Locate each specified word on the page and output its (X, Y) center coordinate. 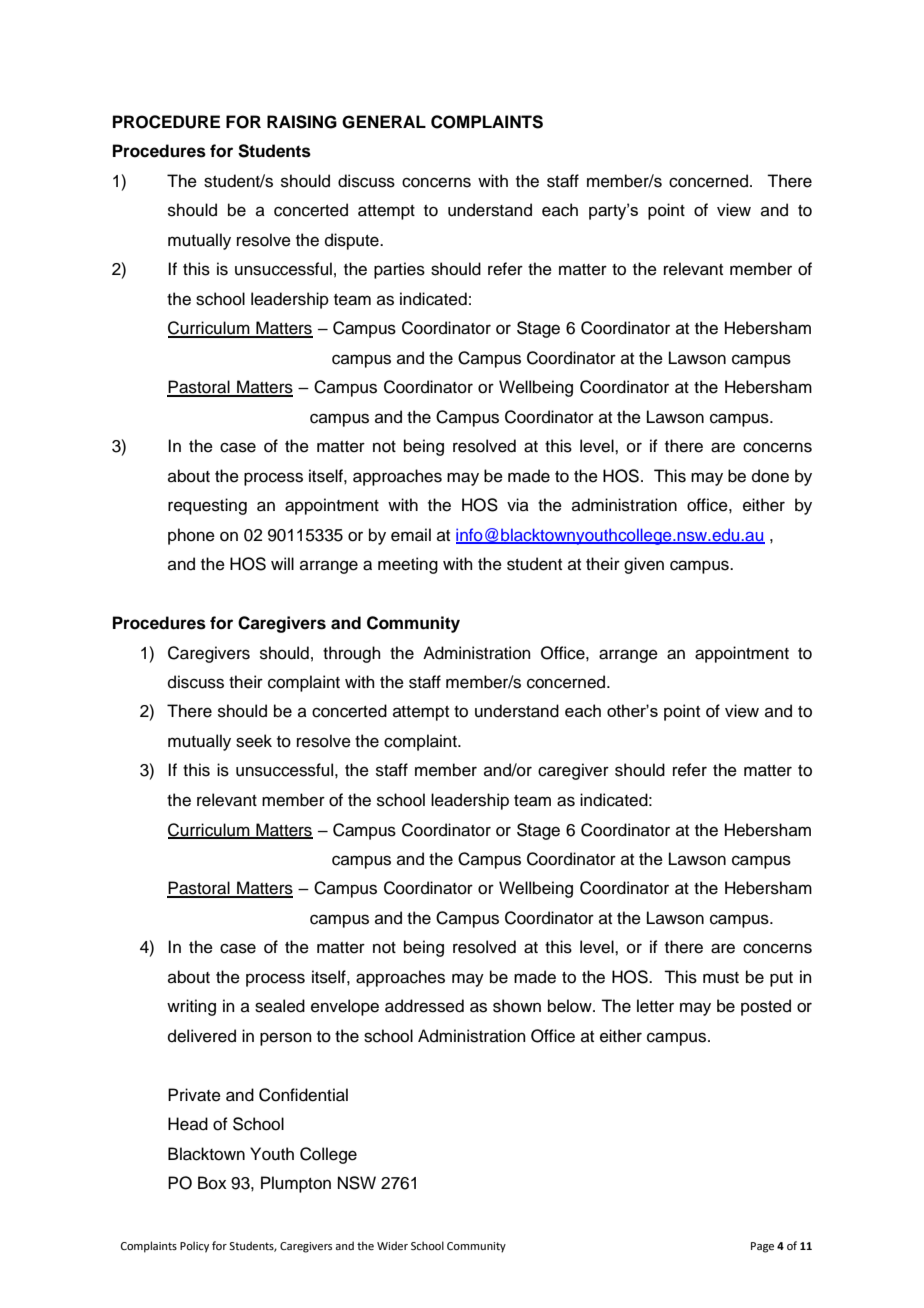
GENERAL (384, 122)
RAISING (302, 122)
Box (212, 1183)
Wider (392, 1245)
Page (762, 1247)
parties (399, 270)
